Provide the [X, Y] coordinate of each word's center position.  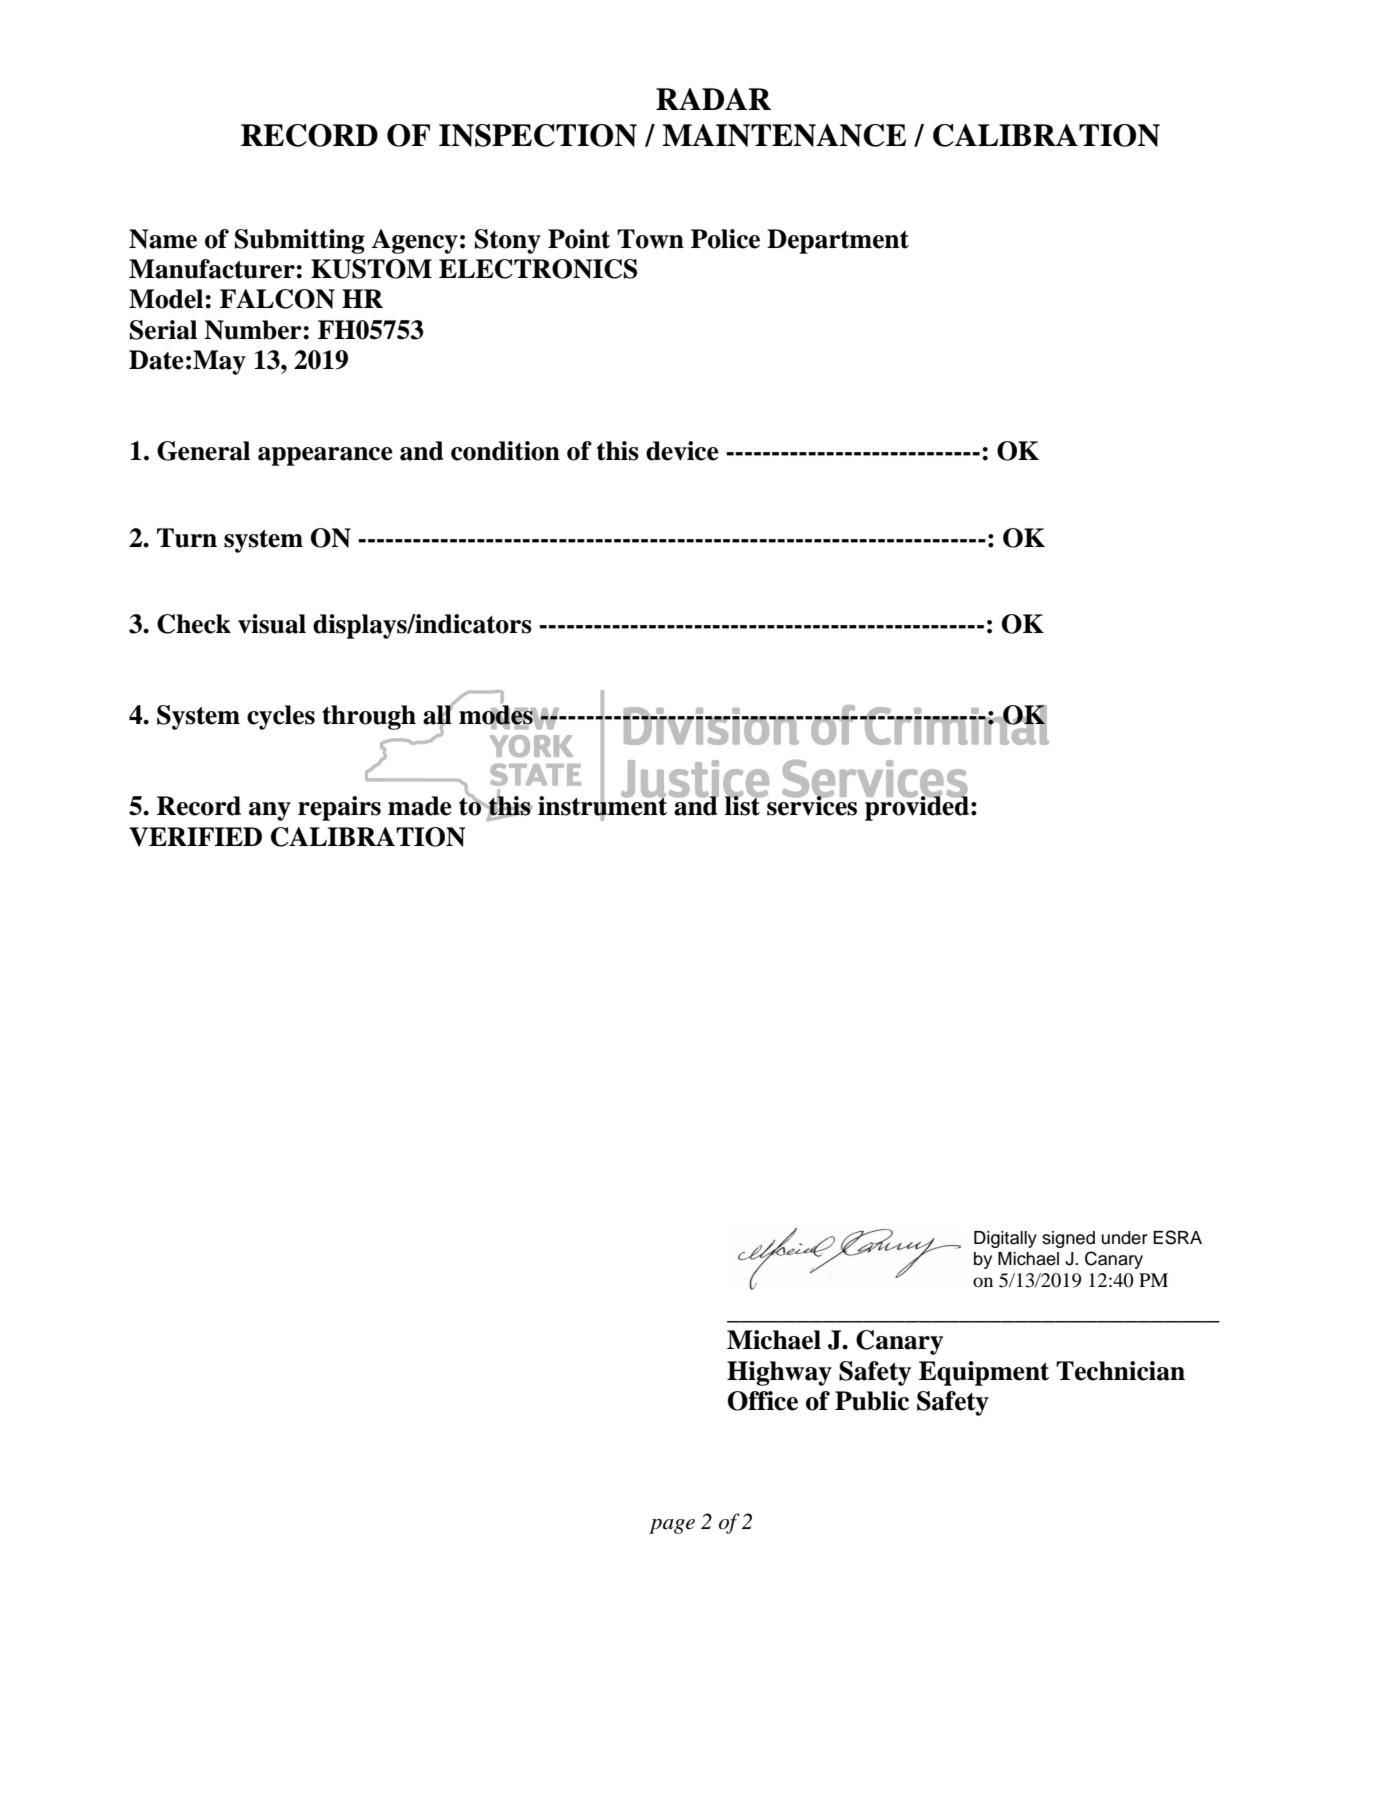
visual [272, 624]
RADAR [713, 99]
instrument [604, 806]
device [682, 451]
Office [763, 1401]
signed [1068, 1239]
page [672, 1526]
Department [838, 241]
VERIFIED [195, 837]
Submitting [300, 241]
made [420, 806]
